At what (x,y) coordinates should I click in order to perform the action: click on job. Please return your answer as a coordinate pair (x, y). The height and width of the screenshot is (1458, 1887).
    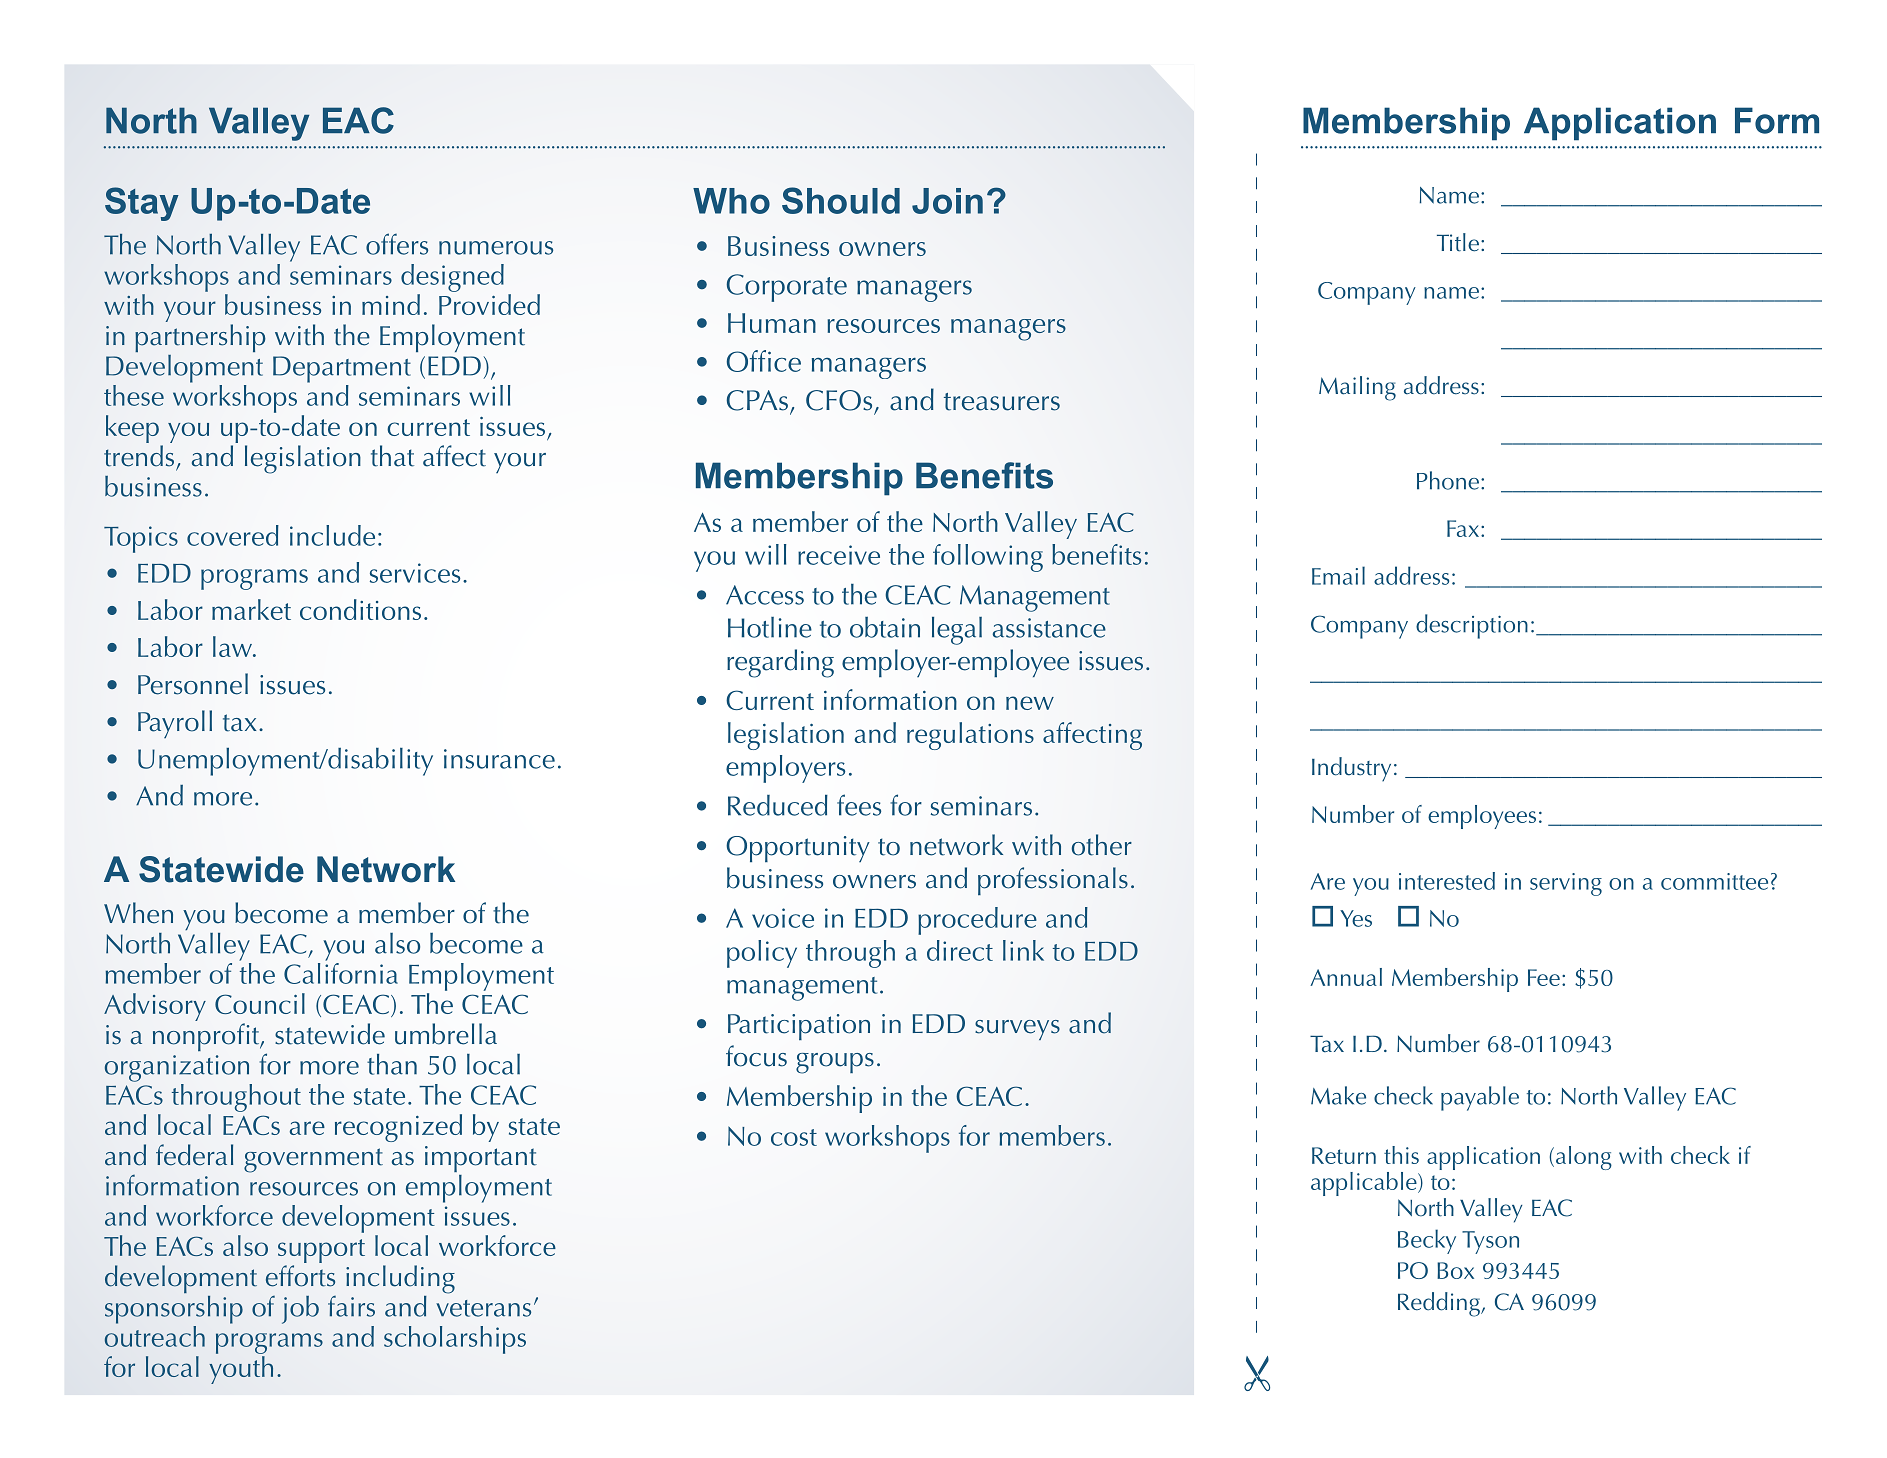
    Looking at the image, I should click on (300, 1310).
